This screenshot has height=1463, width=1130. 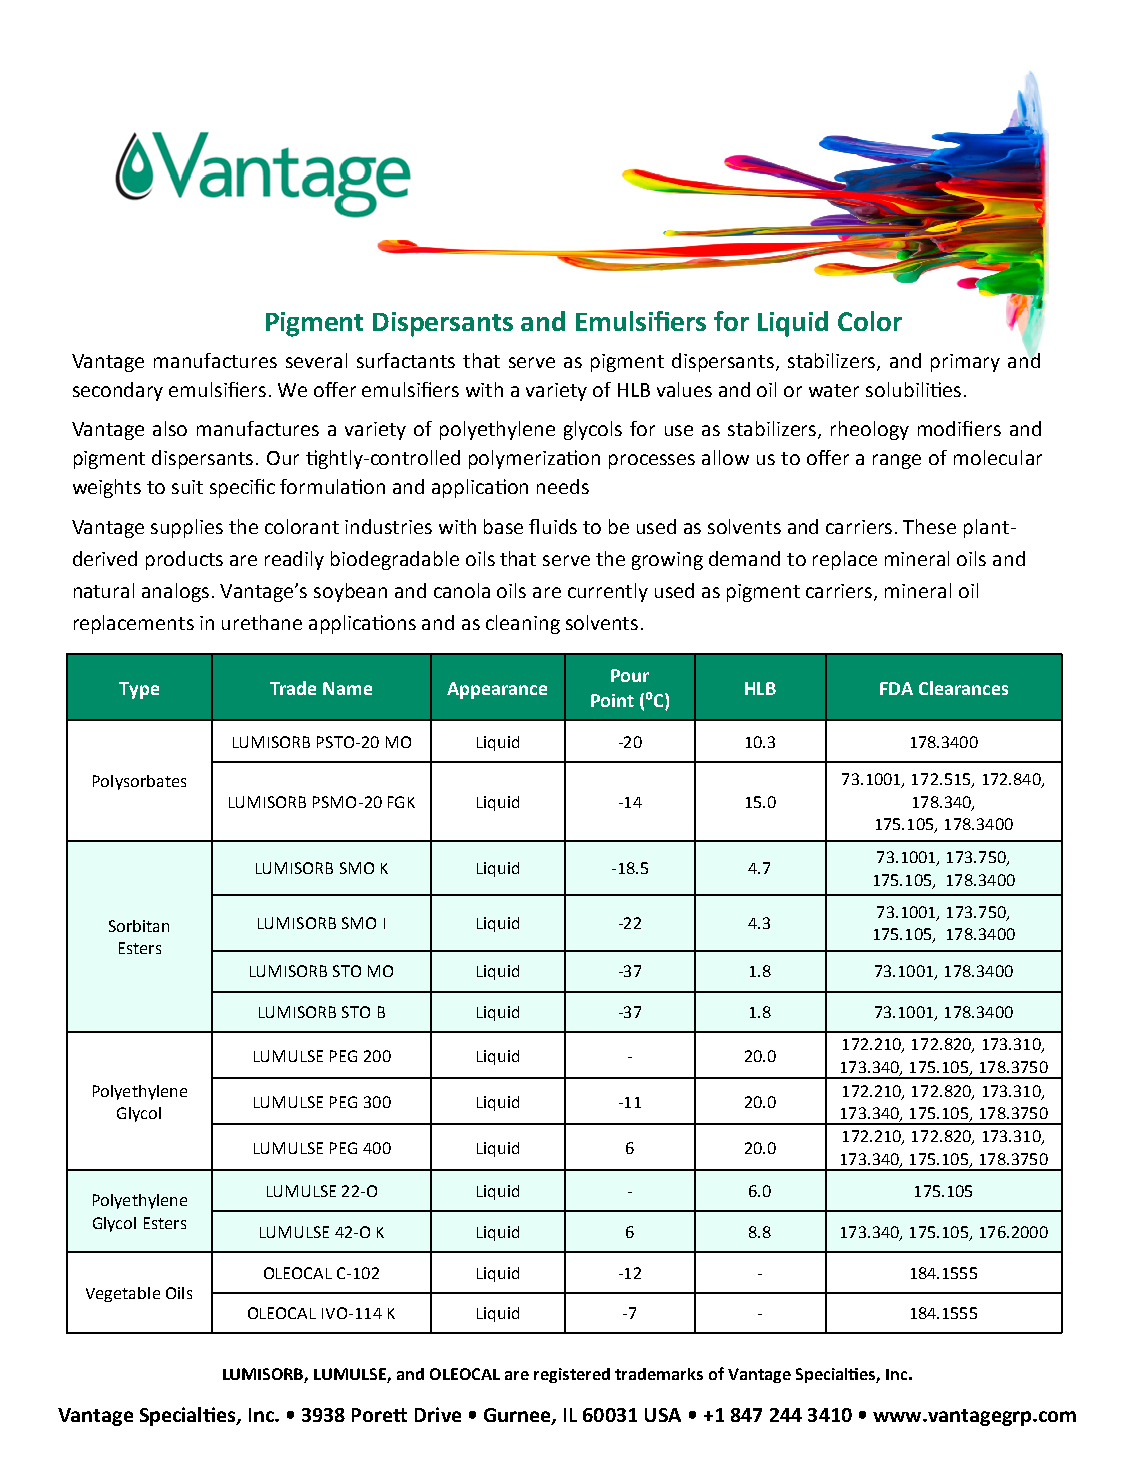 I want to click on FDA, so click(x=896, y=688).
